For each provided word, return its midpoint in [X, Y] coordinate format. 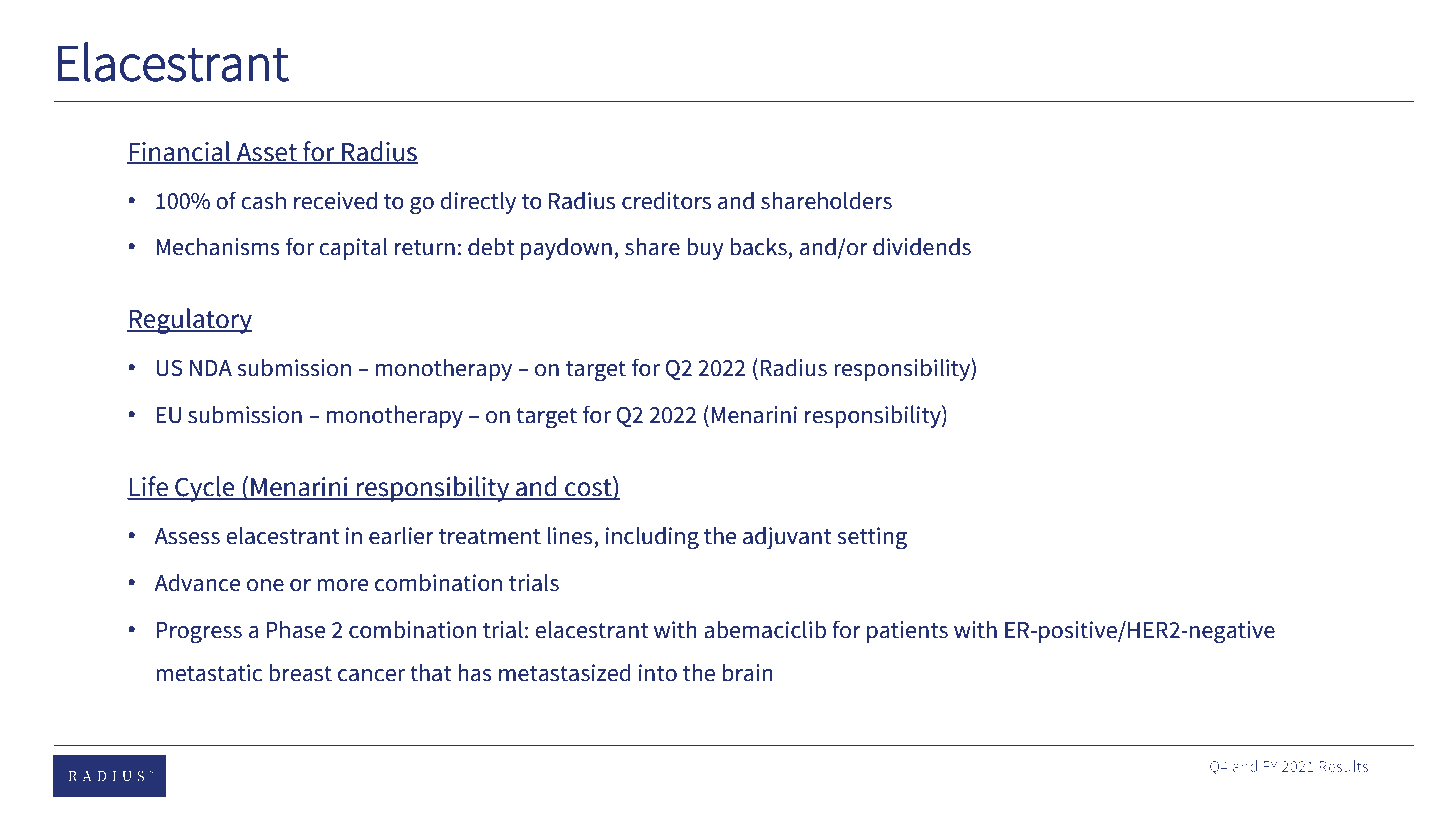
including [652, 538]
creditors [666, 200]
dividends [922, 246]
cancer [371, 675]
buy [705, 248]
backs [758, 246]
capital [353, 248]
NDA [211, 368]
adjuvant [787, 538]
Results [1344, 766]
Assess [187, 536]
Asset [266, 153]
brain [747, 672]
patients [907, 632]
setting [872, 538]
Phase [295, 629]
